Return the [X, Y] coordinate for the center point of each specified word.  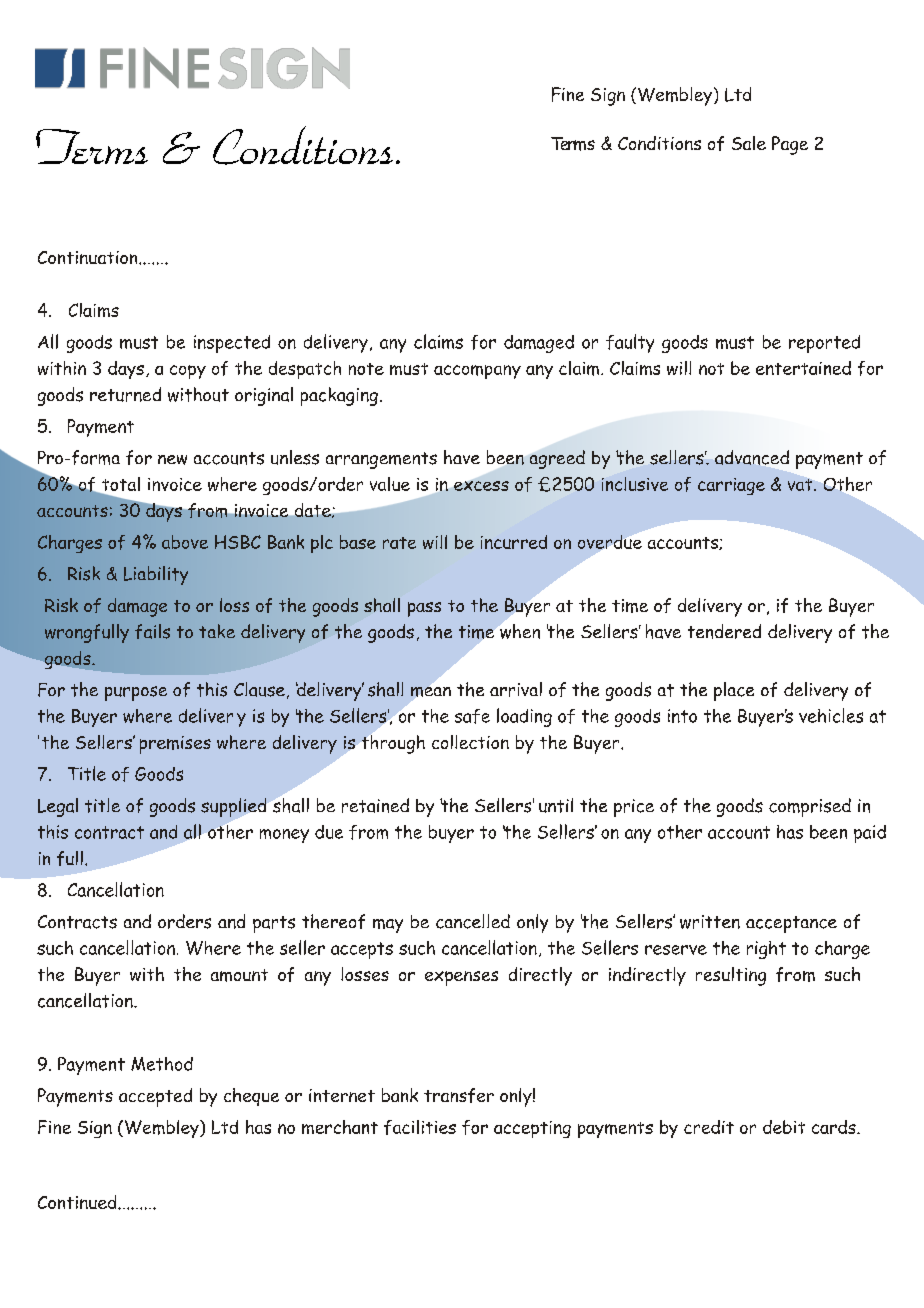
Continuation [89, 257]
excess [481, 486]
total [121, 484]
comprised [810, 807]
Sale [749, 143]
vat [801, 485]
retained [375, 805]
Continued [78, 1202]
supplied [233, 807]
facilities [420, 1127]
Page [790, 145]
